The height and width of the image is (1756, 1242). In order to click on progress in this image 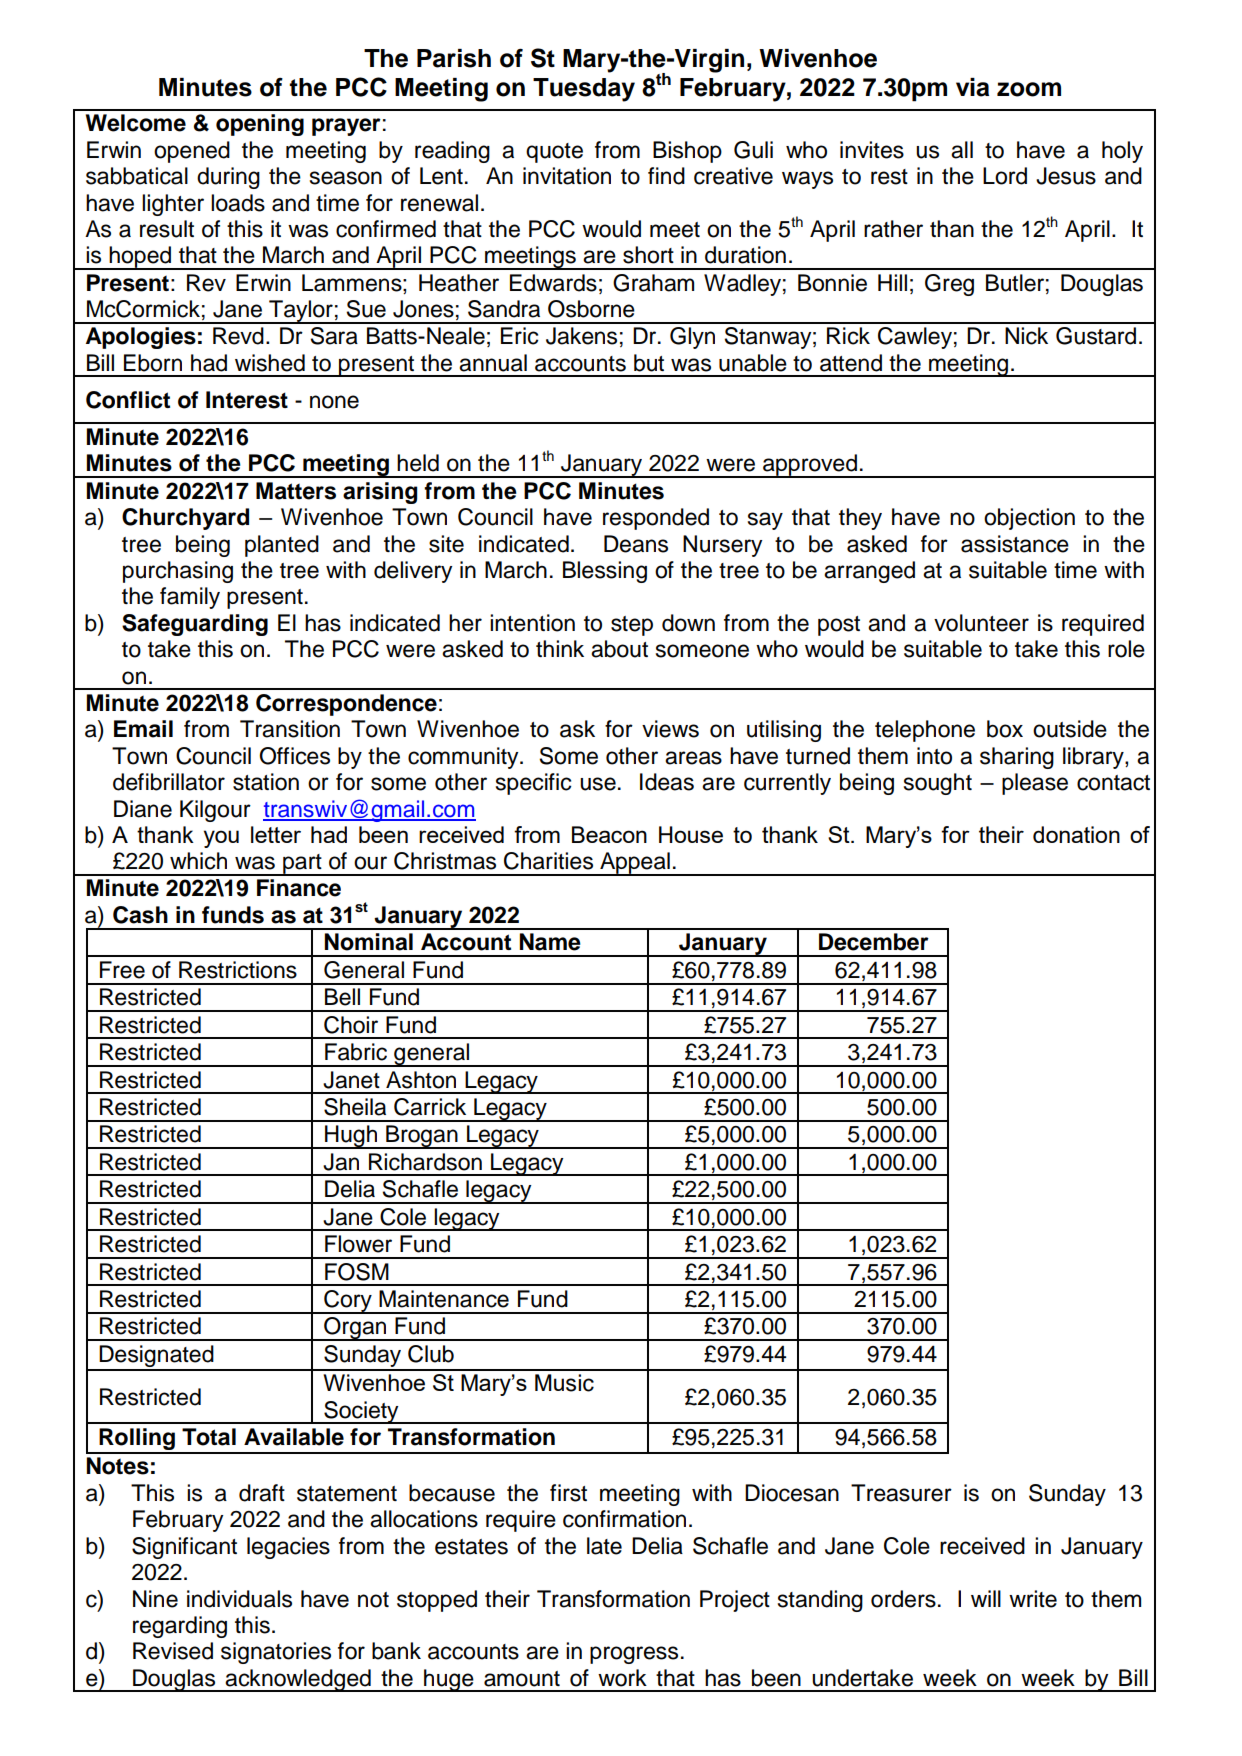, I will do `click(634, 1655)`.
